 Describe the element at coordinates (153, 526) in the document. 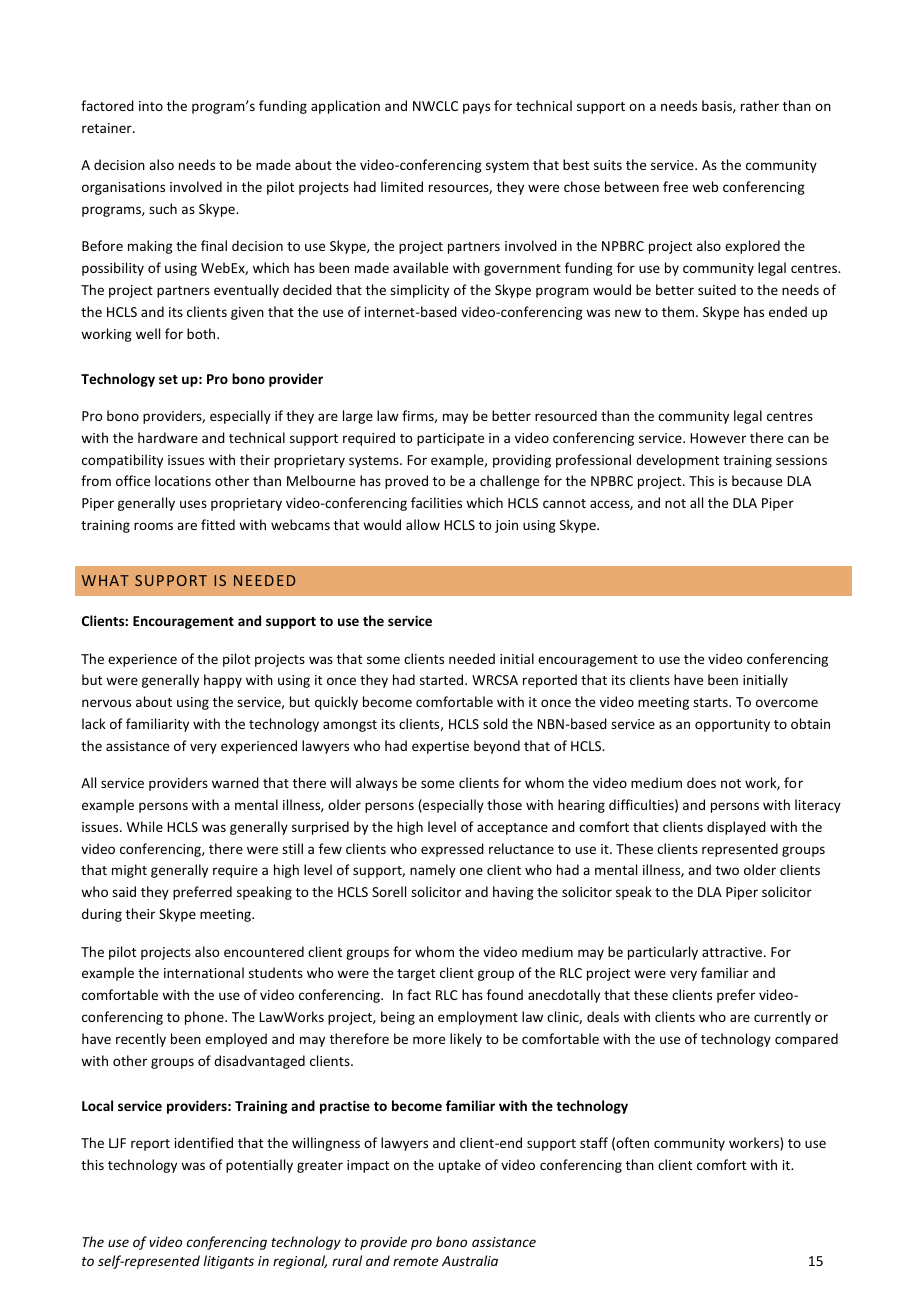

I see `rooms` at that location.
